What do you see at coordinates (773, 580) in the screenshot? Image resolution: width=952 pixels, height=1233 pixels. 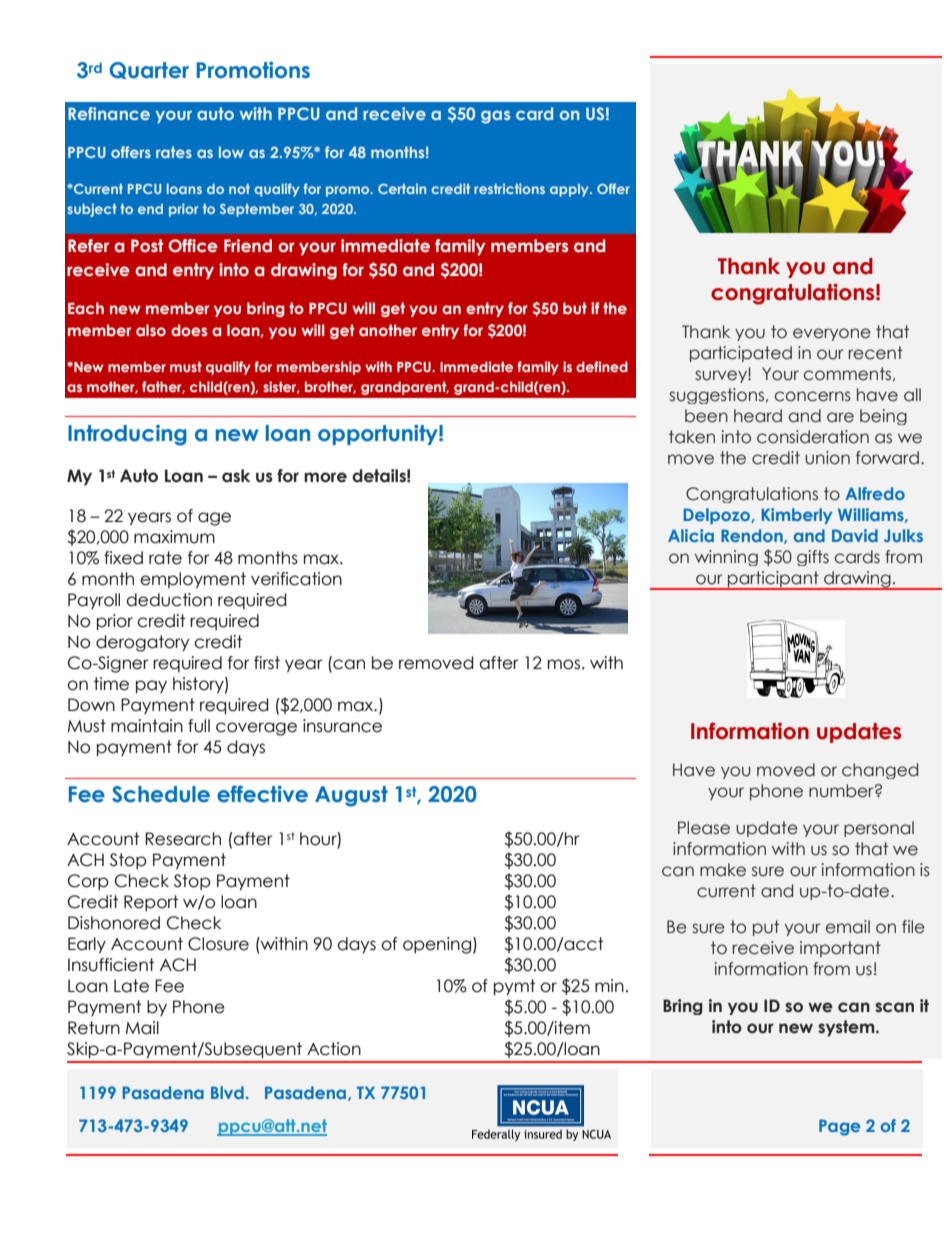 I see `participant` at bounding box center [773, 580].
